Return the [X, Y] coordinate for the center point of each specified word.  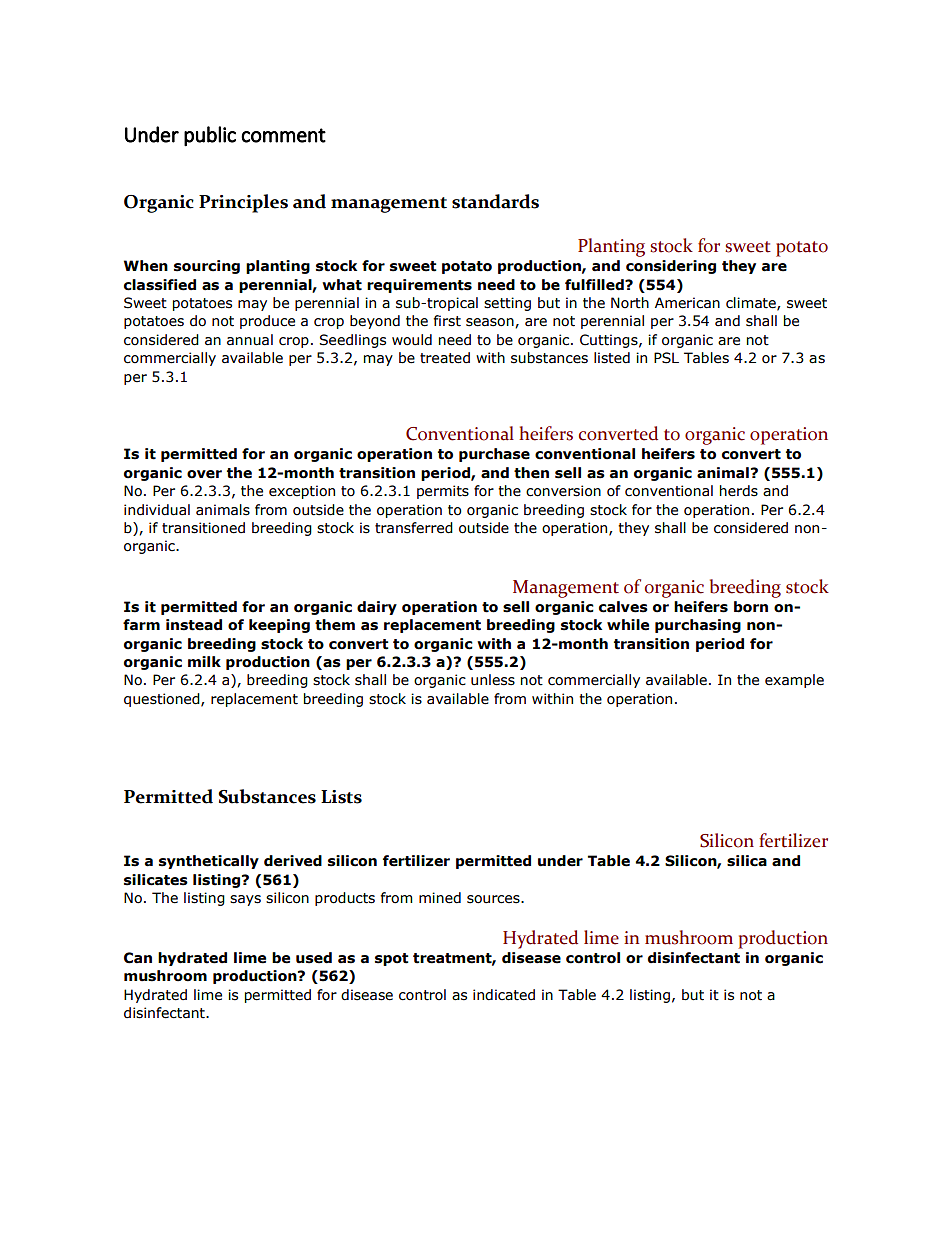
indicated [504, 995]
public [210, 136]
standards [495, 201]
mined [440, 898]
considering [671, 267]
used [314, 958]
